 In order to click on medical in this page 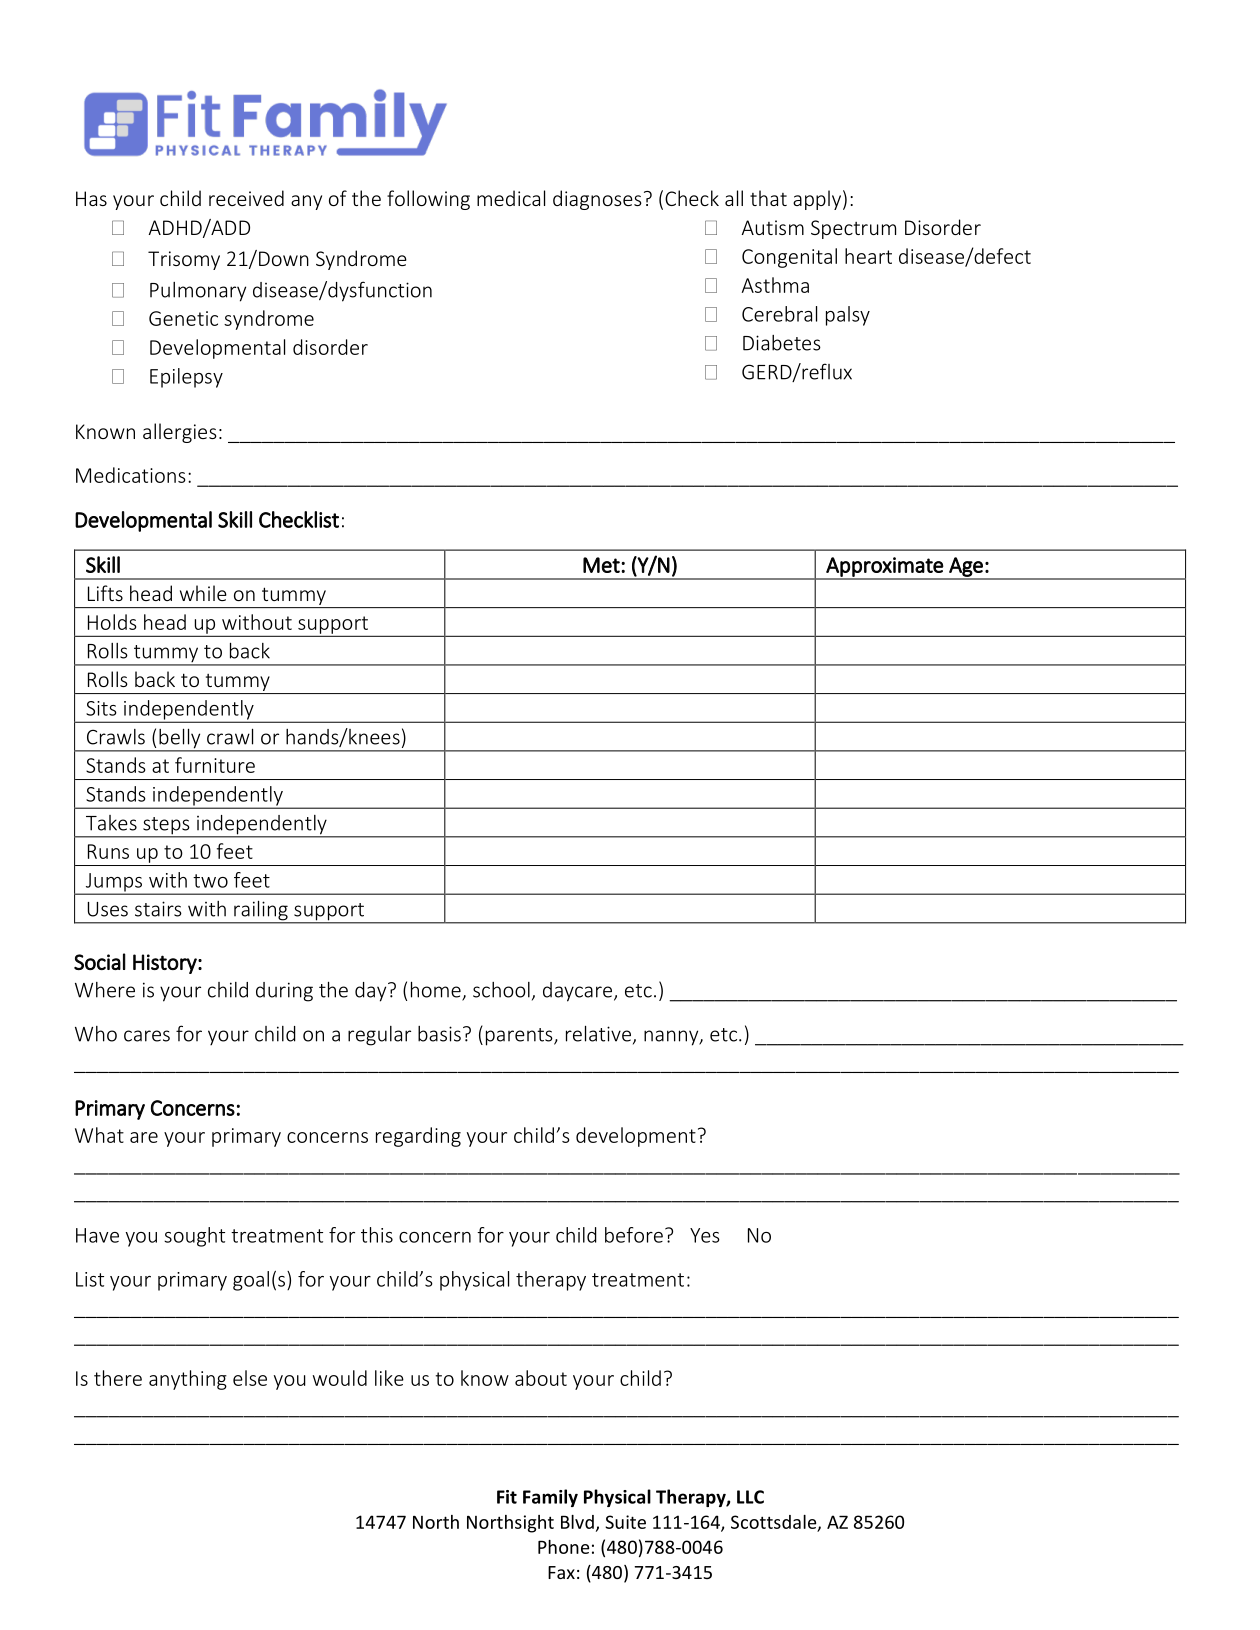, I will do `click(511, 198)`.
